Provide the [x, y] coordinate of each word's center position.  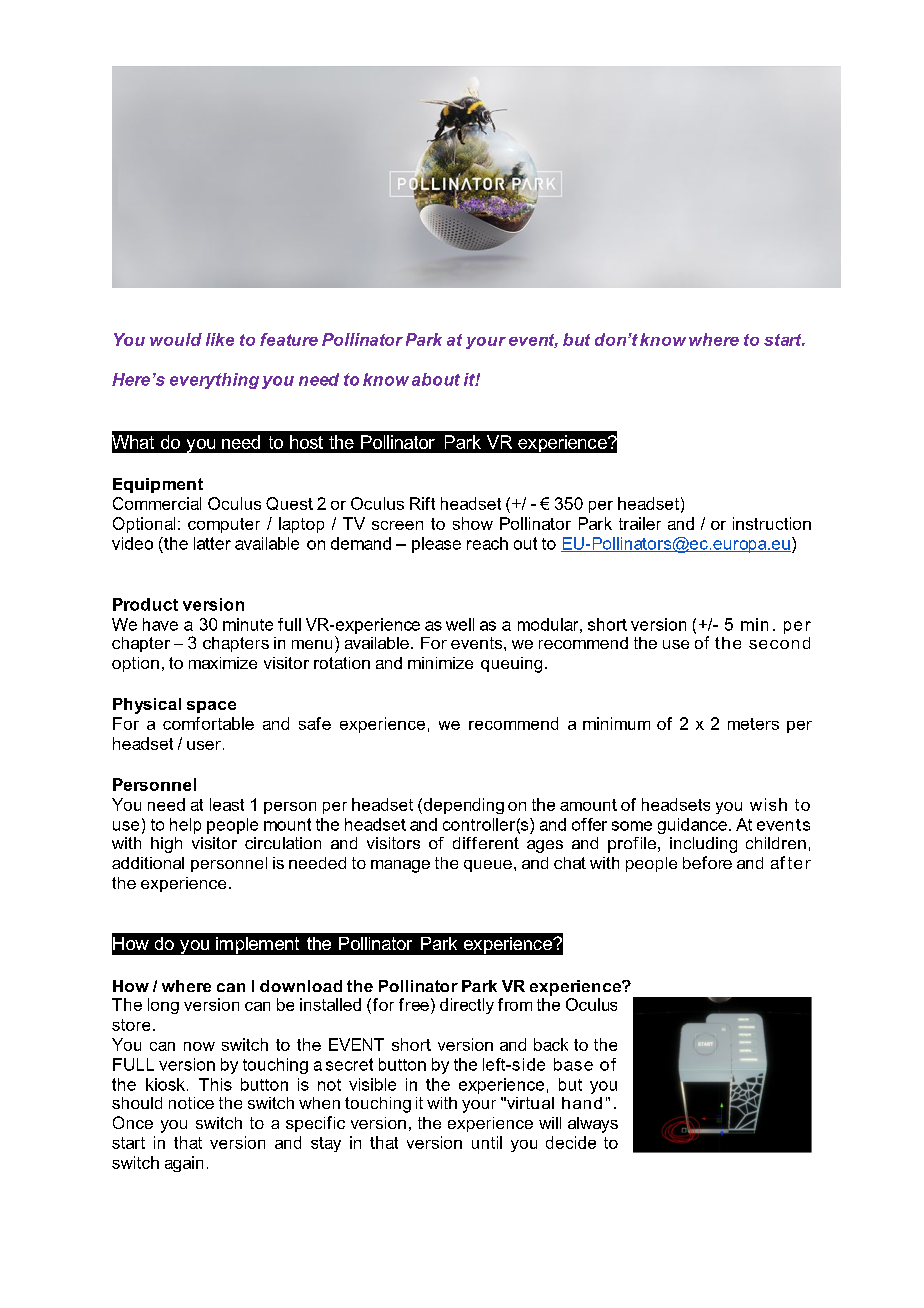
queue [488, 866]
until [487, 1142]
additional [148, 863]
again [184, 1164]
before [707, 862]
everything [214, 381]
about [436, 379]
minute [248, 624]
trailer [640, 523]
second [779, 643]
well [460, 624]
